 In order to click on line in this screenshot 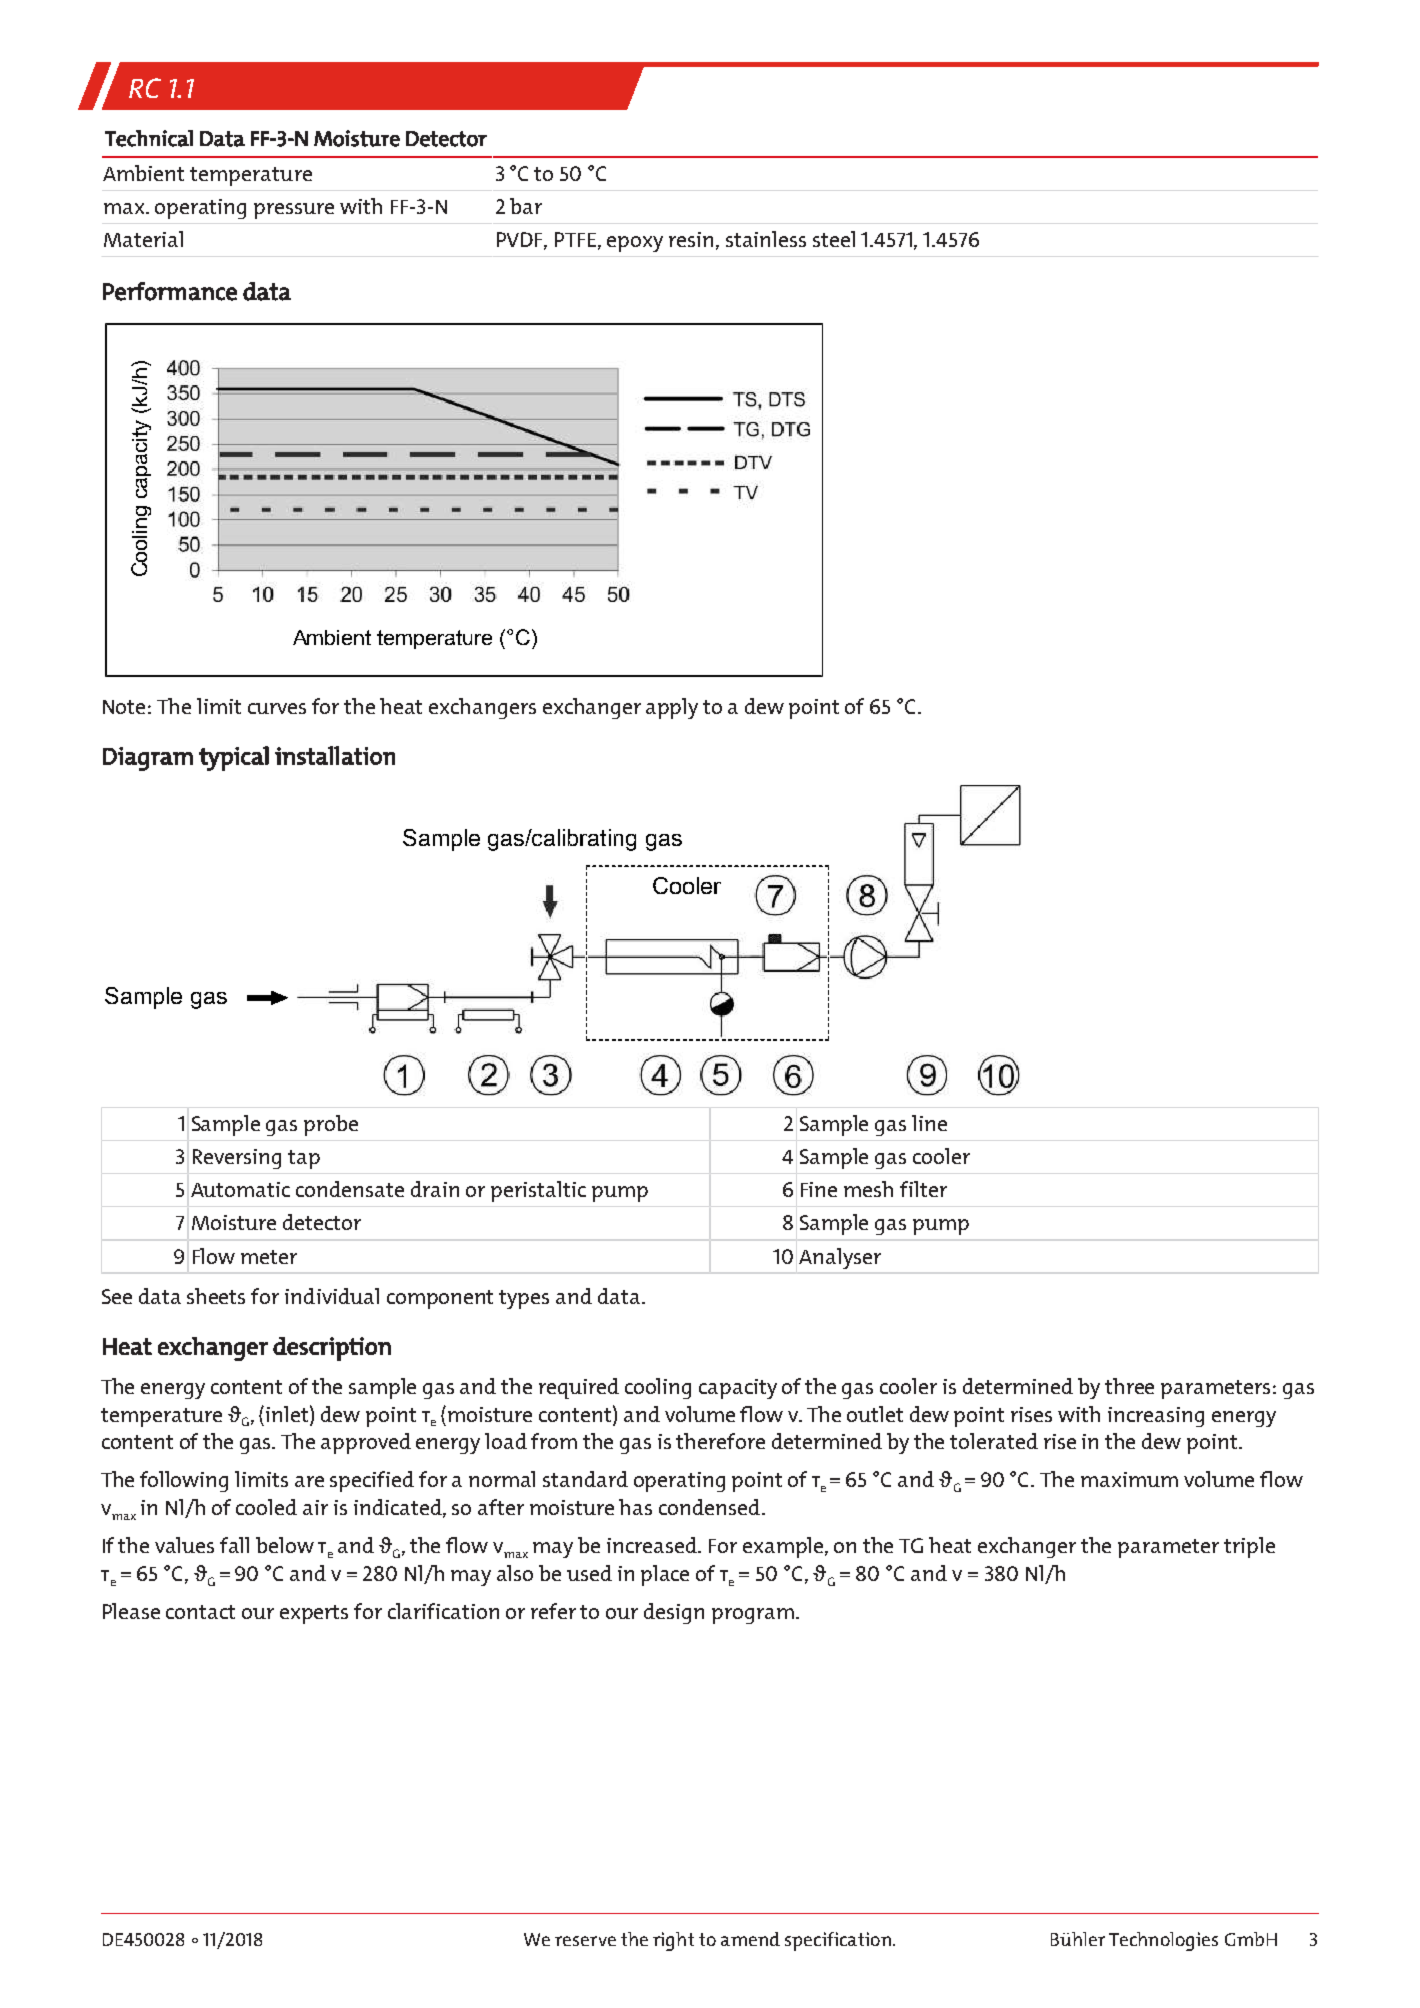, I will do `click(929, 1123)`.
